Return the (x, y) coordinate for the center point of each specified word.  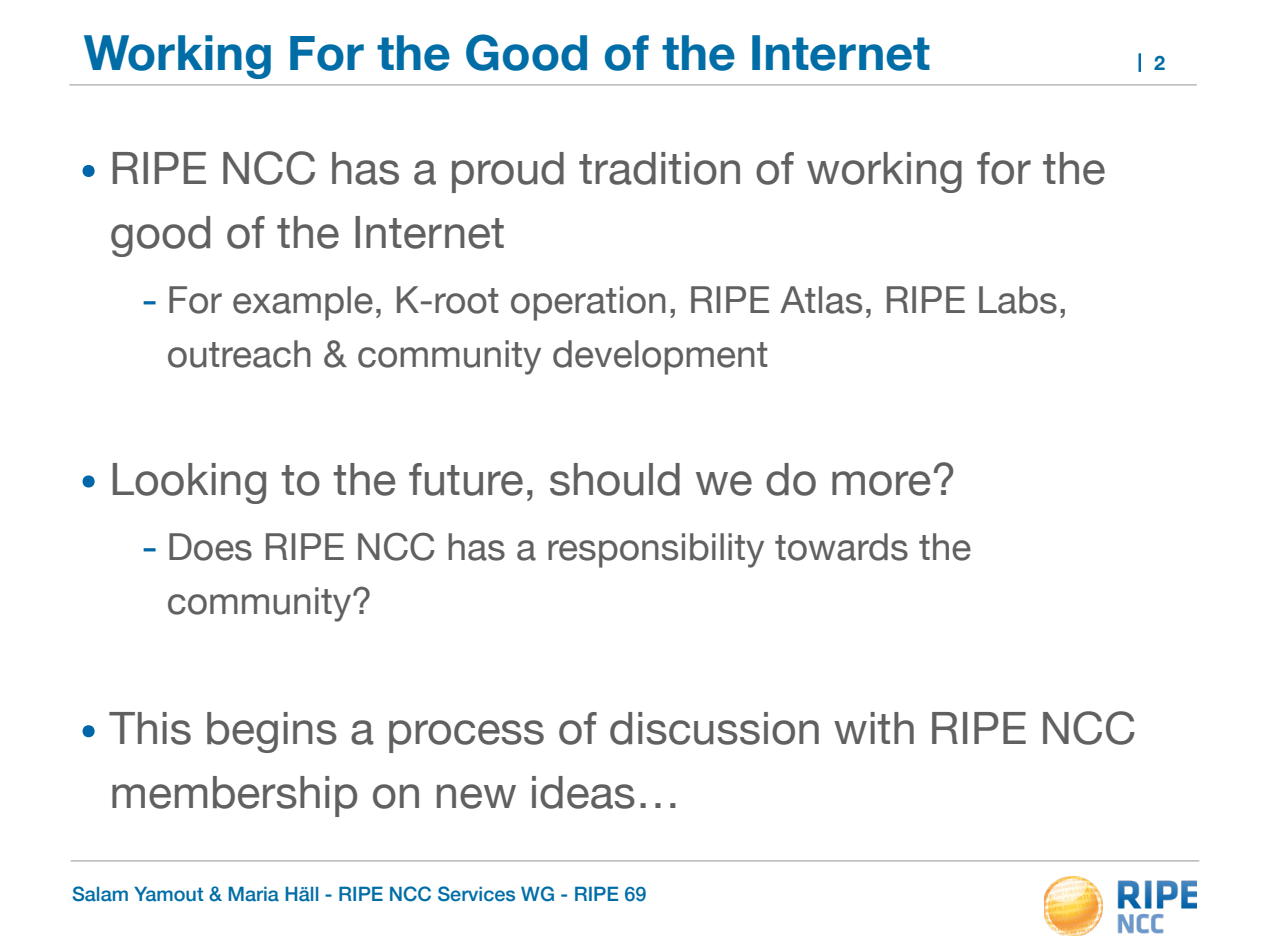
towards (841, 547)
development (660, 357)
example (303, 303)
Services (476, 894)
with (874, 728)
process (466, 736)
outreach (239, 354)
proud (508, 172)
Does (210, 547)
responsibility (656, 550)
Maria (254, 894)
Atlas (821, 300)
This (150, 728)
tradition (659, 168)
